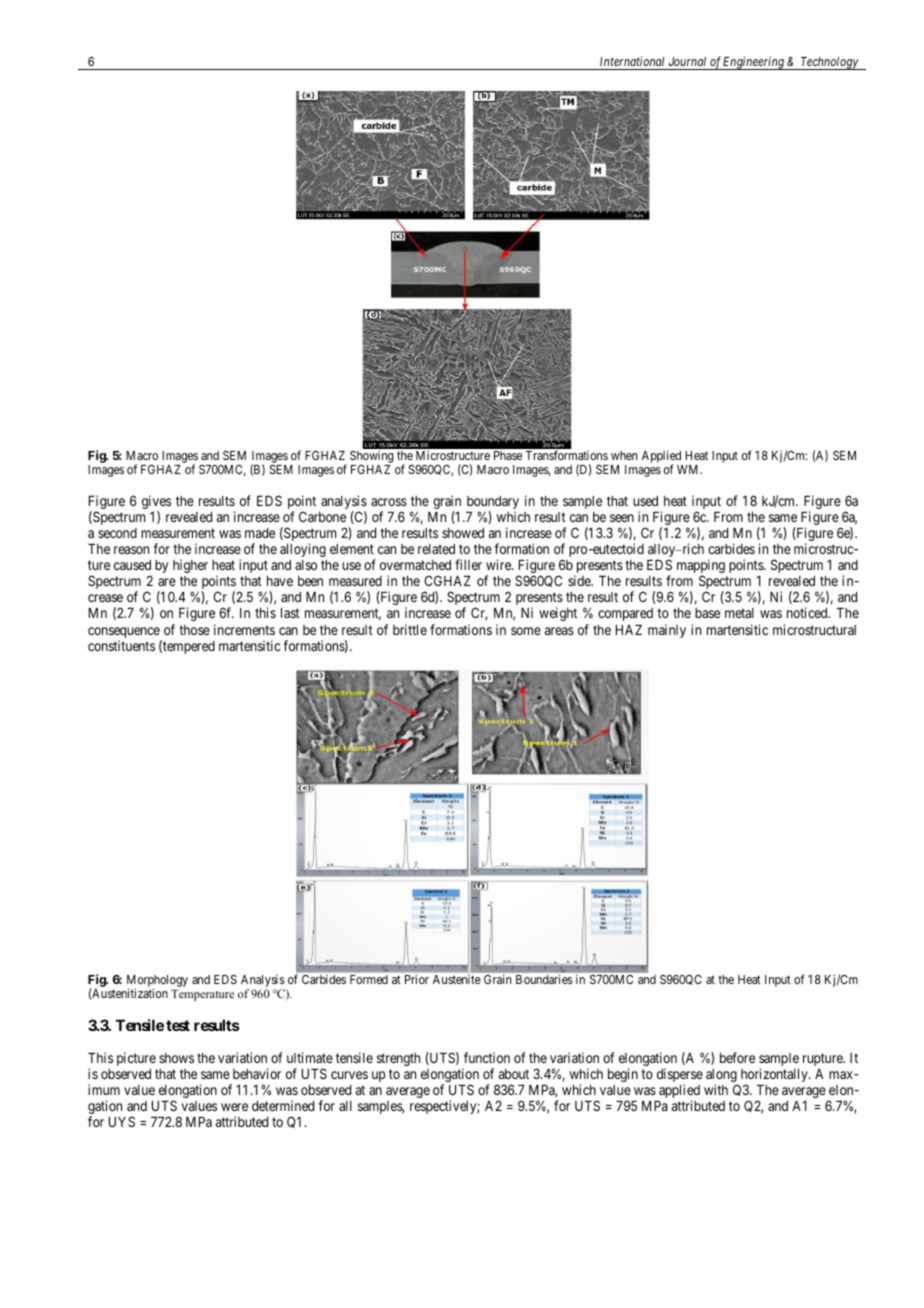 Image resolution: width=924 pixels, height=1308 pixels. Describe the element at coordinates (829, 63) in the image. I see `Technology` at that location.
